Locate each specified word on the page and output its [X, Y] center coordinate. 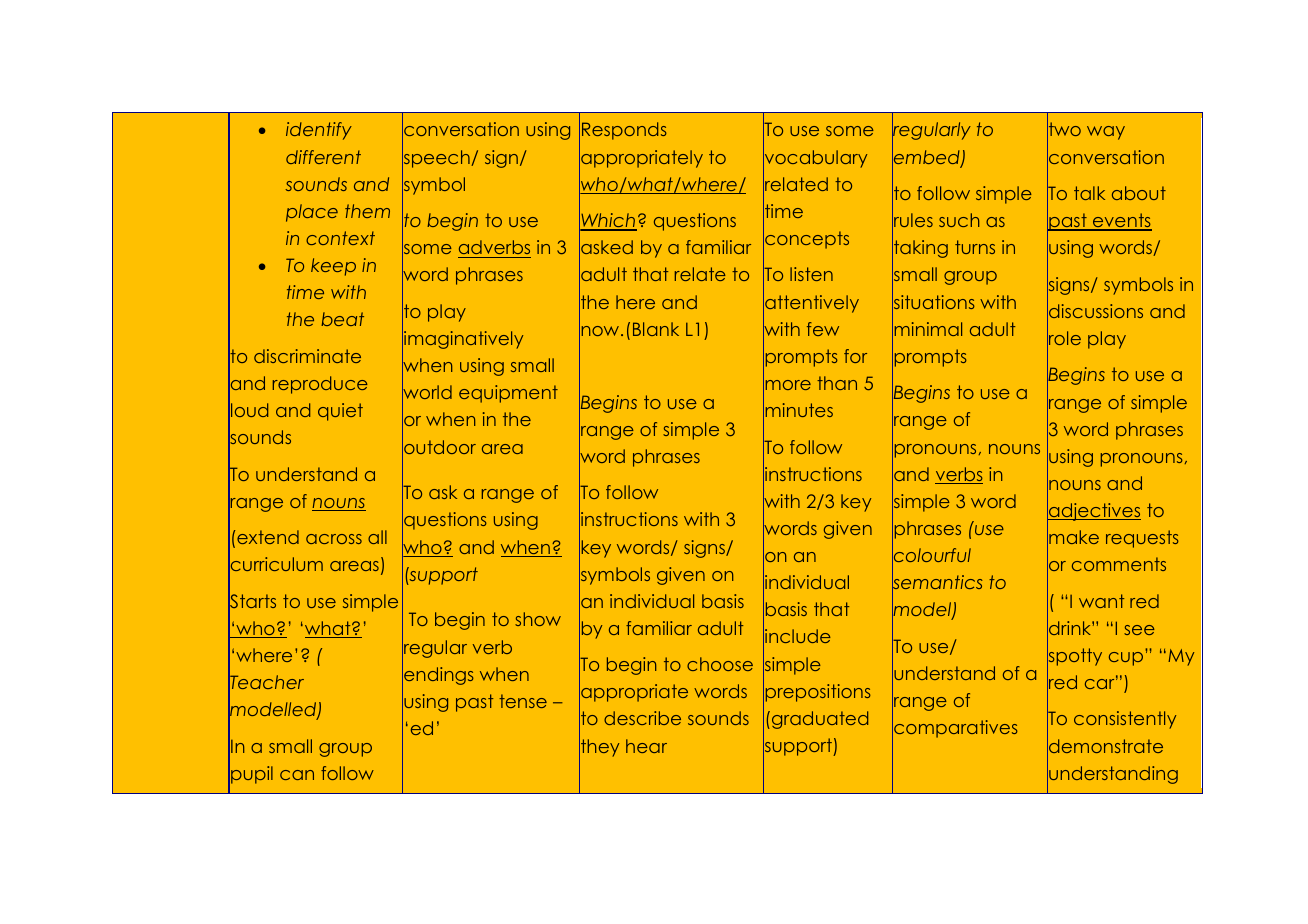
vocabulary [815, 159]
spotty [1074, 657]
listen [811, 274]
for [855, 356]
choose [720, 664]
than [837, 383]
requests [1142, 539]
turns [975, 247]
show [538, 619]
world [427, 392]
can [297, 775]
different [323, 157]
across [334, 539]
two [1064, 130]
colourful [931, 555]
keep [333, 267]
